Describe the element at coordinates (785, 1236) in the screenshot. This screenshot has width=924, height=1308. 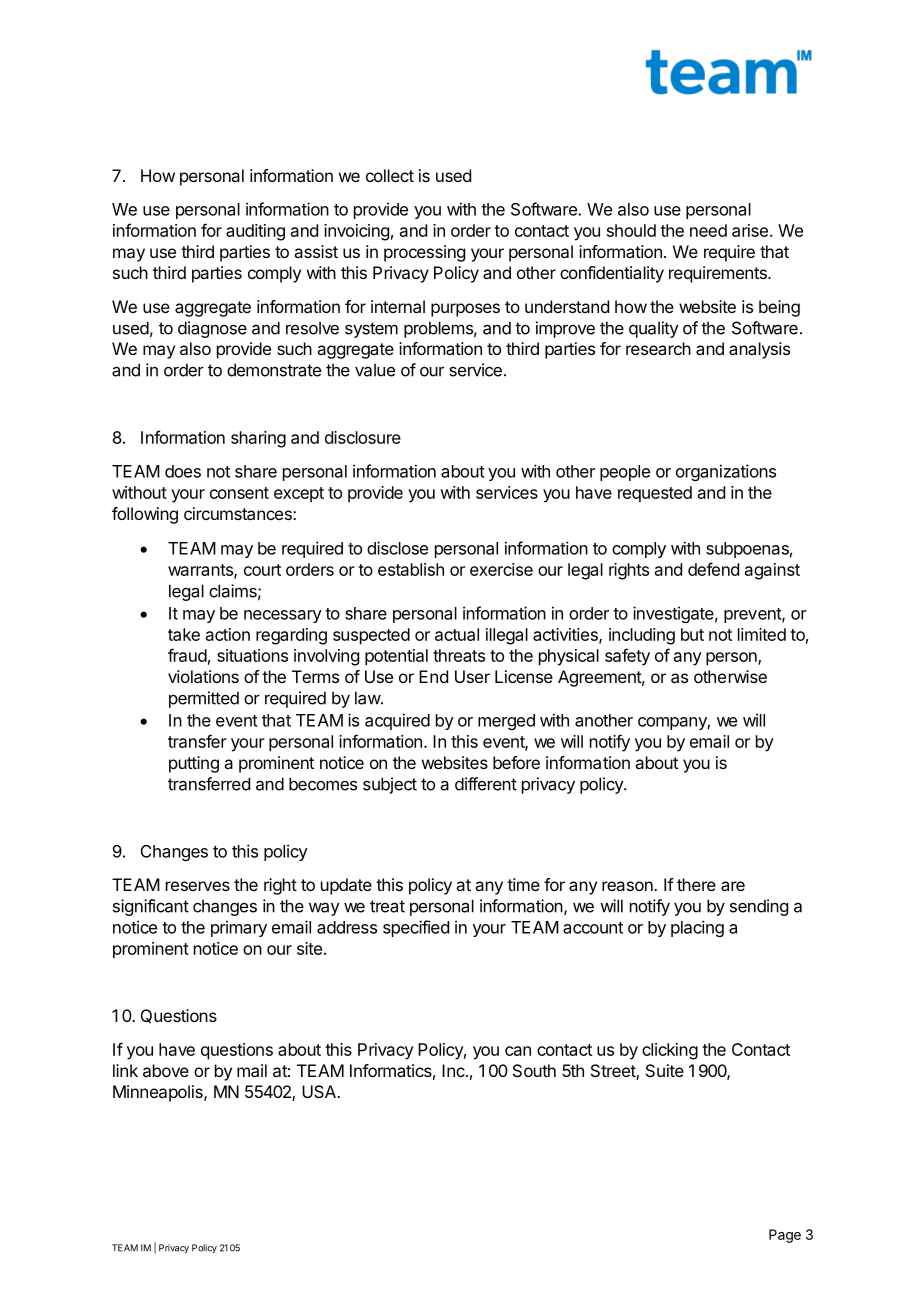
I see `Page` at that location.
